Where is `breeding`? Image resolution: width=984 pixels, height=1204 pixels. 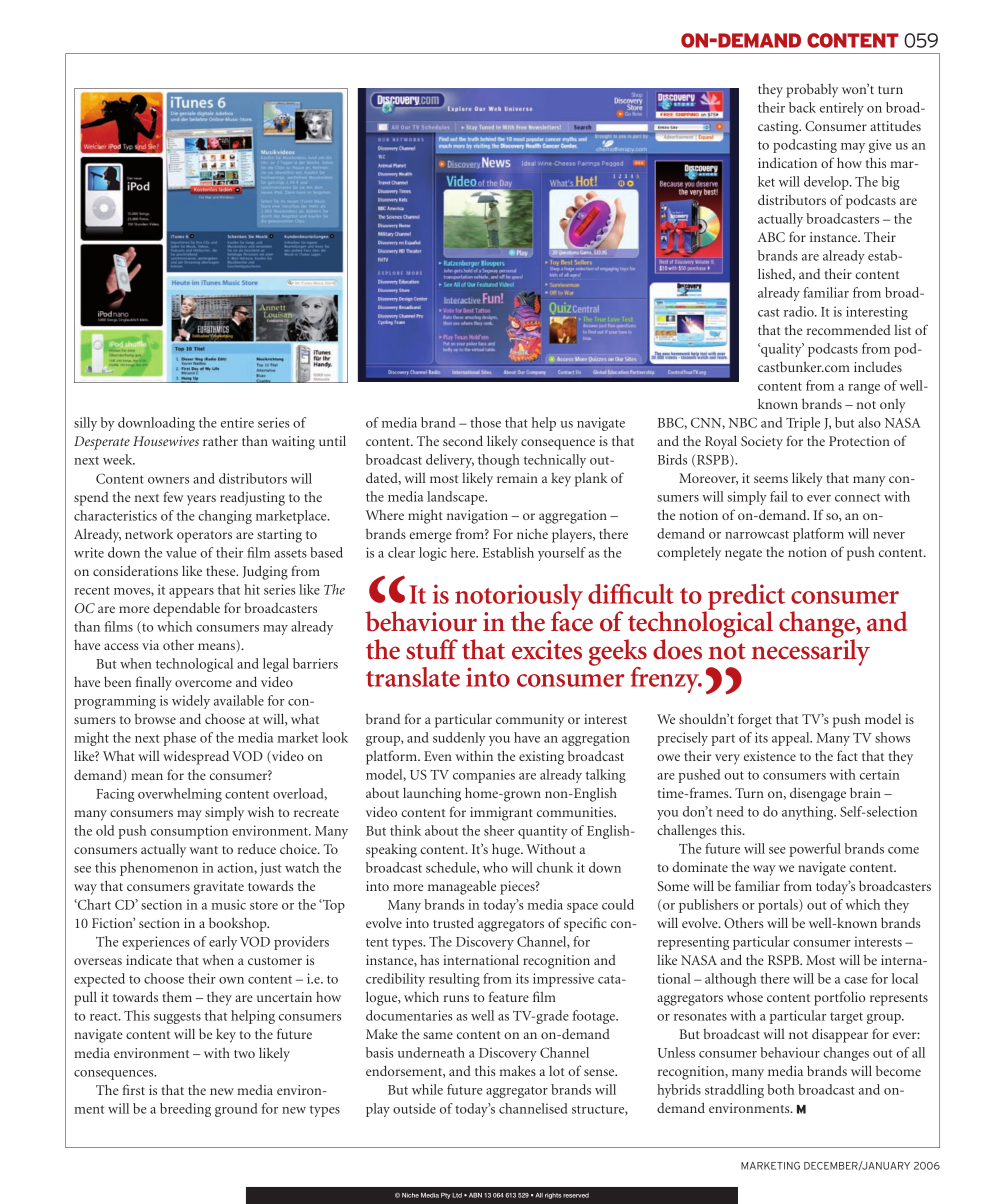
breeding is located at coordinates (185, 1110).
